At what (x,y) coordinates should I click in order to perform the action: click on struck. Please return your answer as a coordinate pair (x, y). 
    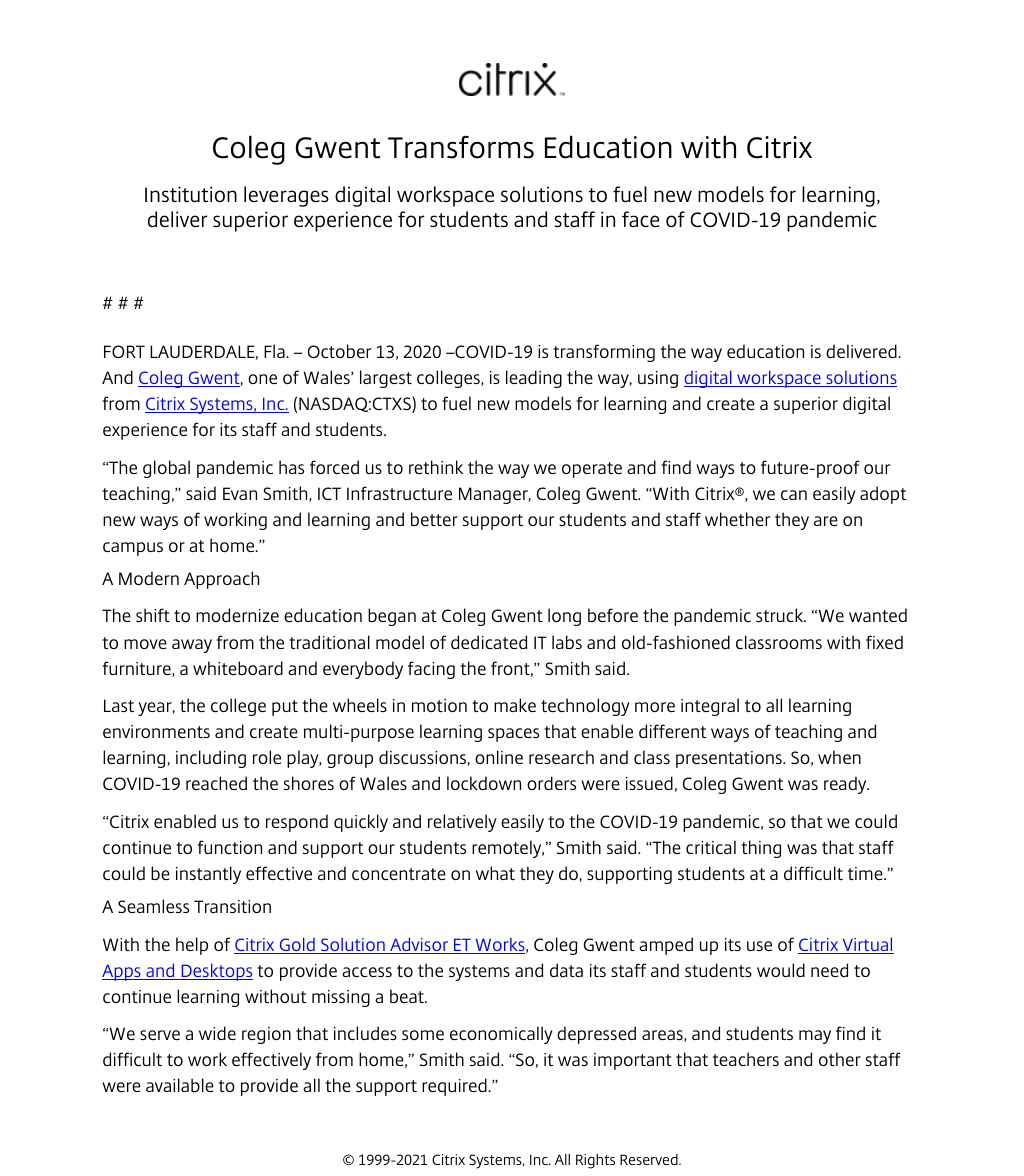
    Looking at the image, I should click on (781, 615).
